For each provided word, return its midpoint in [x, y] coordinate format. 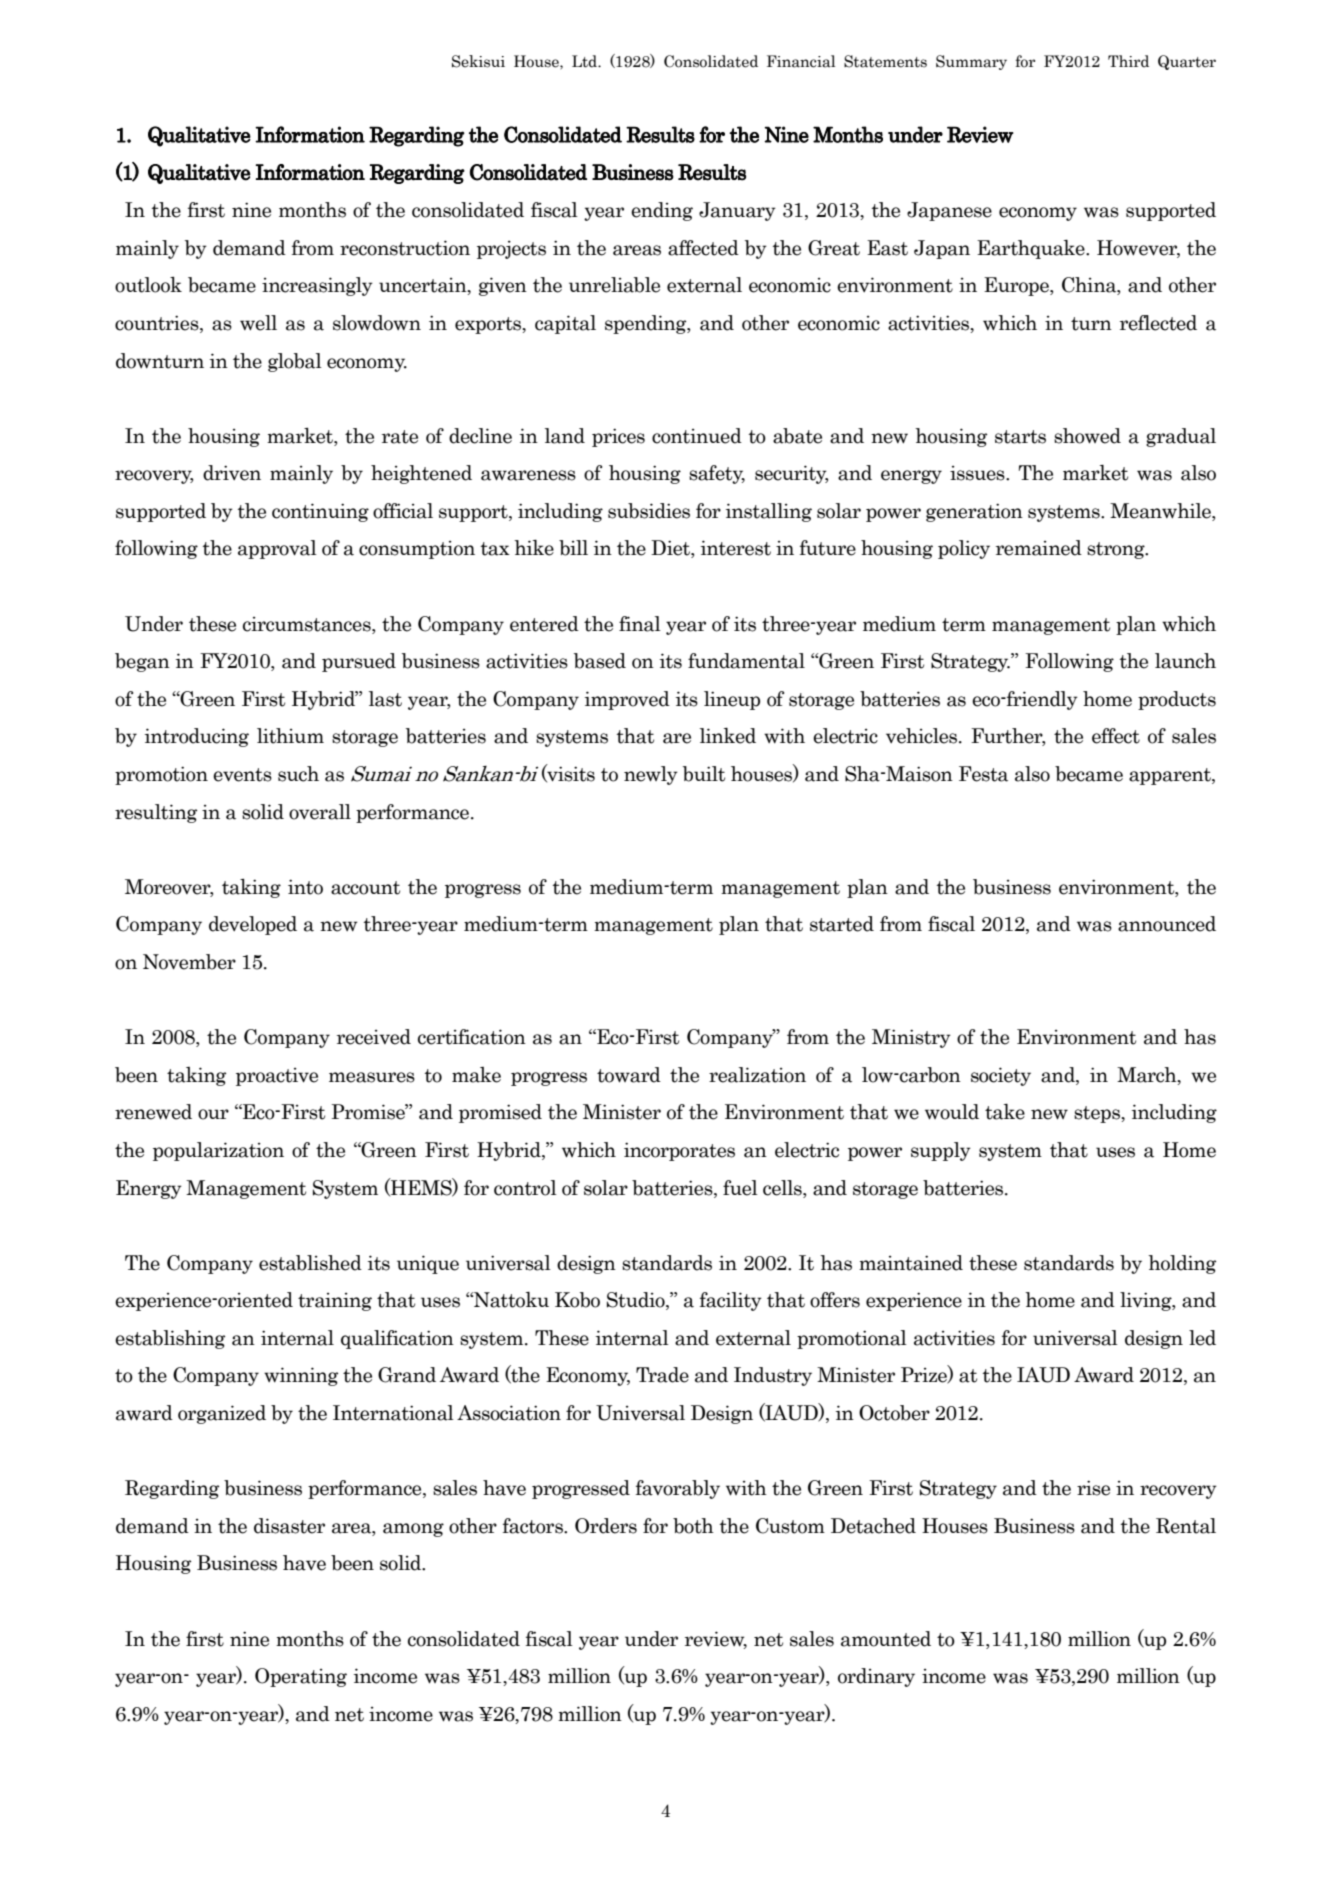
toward [629, 1075]
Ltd [586, 61]
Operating [301, 1677]
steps [1098, 1114]
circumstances [308, 624]
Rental [1186, 1526]
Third [1128, 61]
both [693, 1526]
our [213, 1114]
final [640, 624]
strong [1117, 550]
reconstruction [405, 248]
